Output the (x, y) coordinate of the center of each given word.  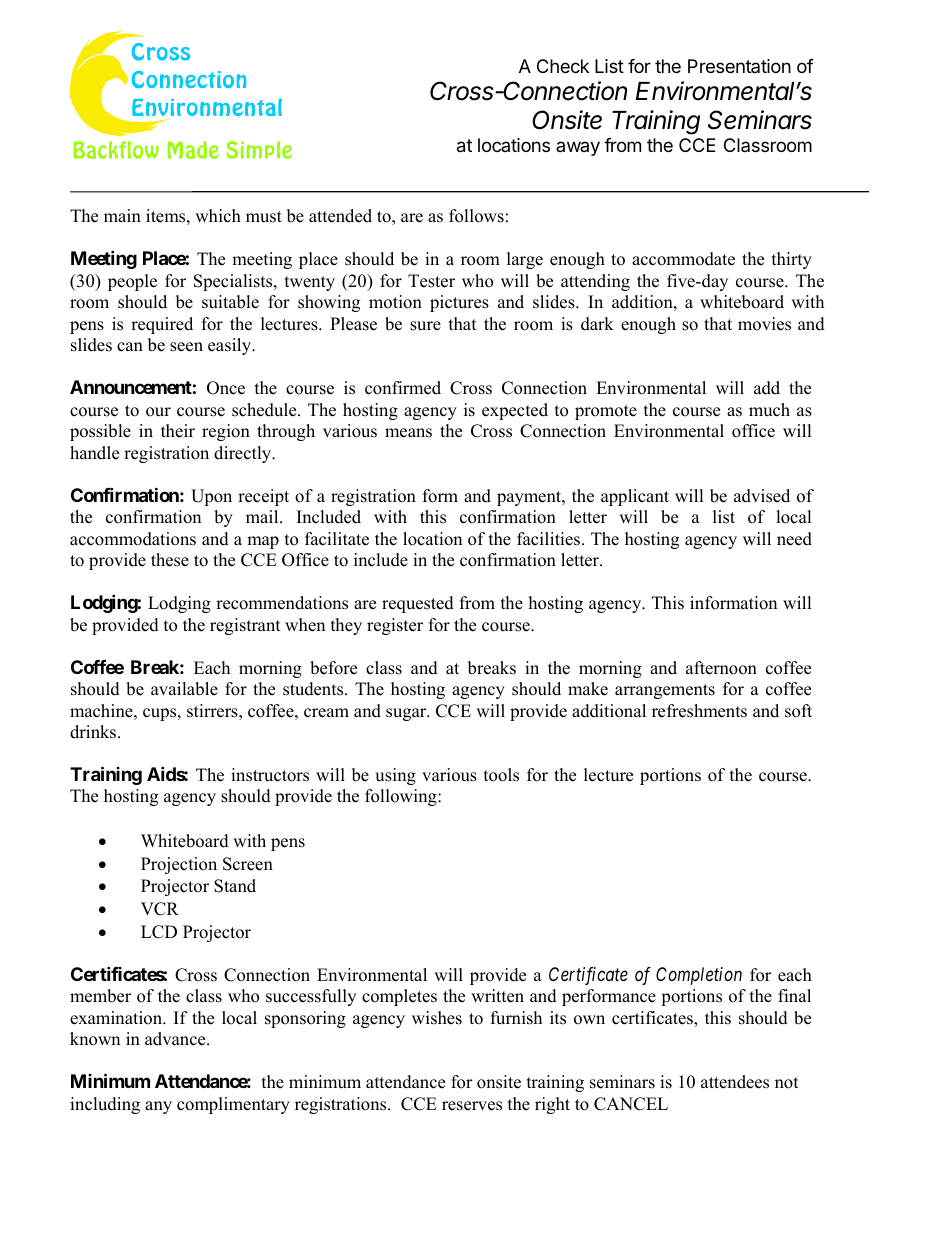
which (218, 216)
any (158, 1107)
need (794, 539)
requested (418, 604)
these (170, 560)
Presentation (739, 66)
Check (563, 66)
